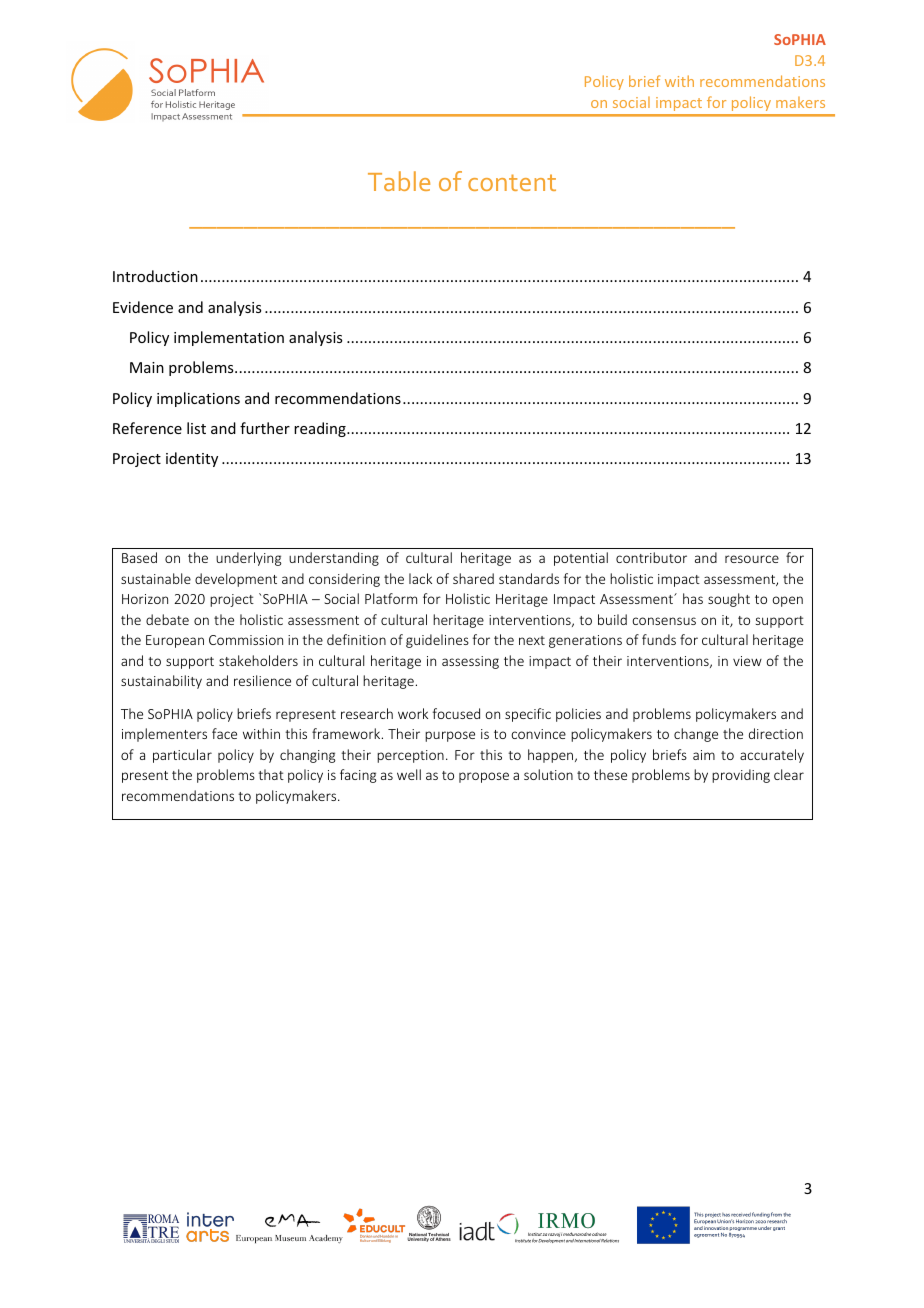  I want to click on particular, so click(182, 756).
